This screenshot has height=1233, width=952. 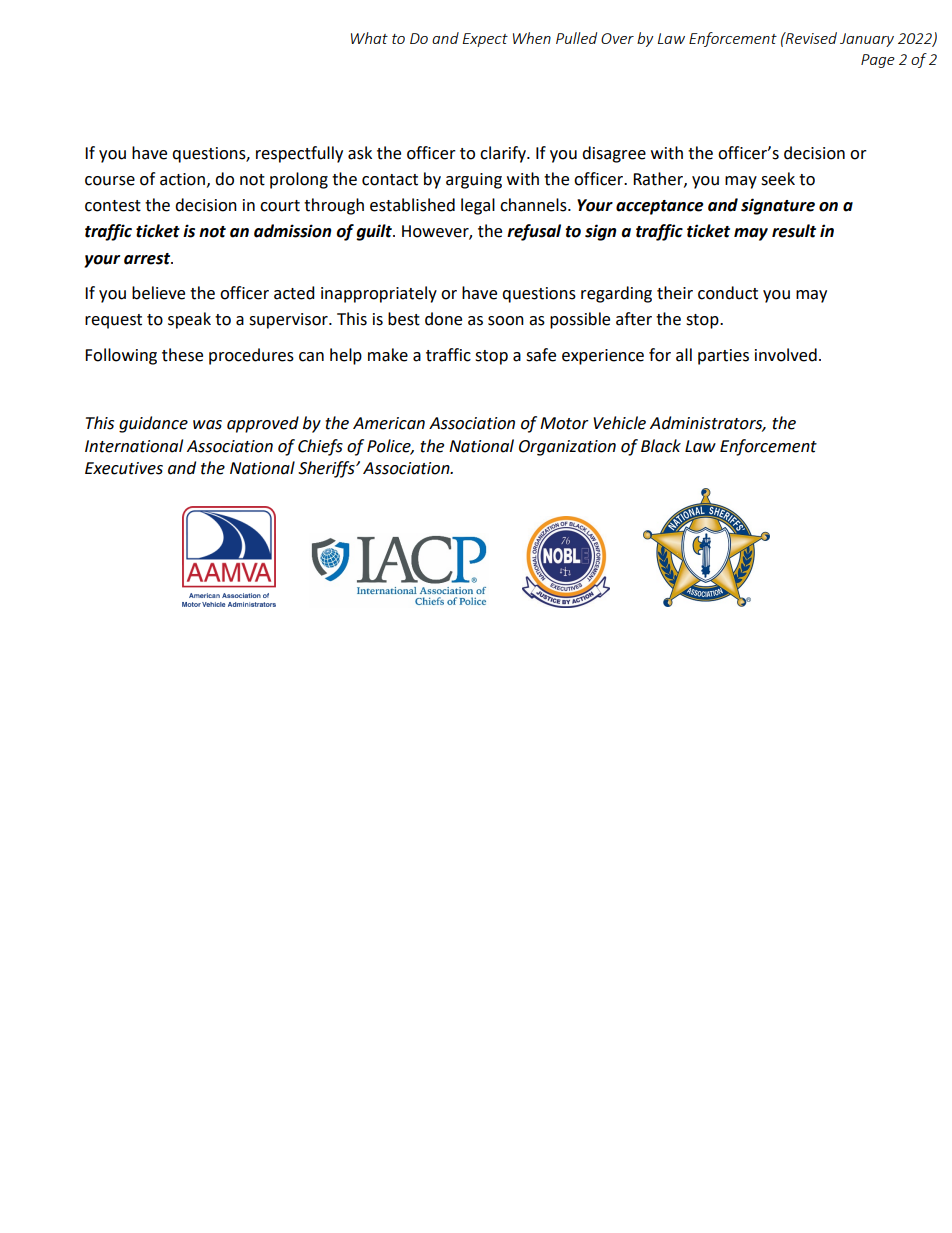 What do you see at coordinates (794, 231) in the screenshot?
I see `result` at bounding box center [794, 231].
